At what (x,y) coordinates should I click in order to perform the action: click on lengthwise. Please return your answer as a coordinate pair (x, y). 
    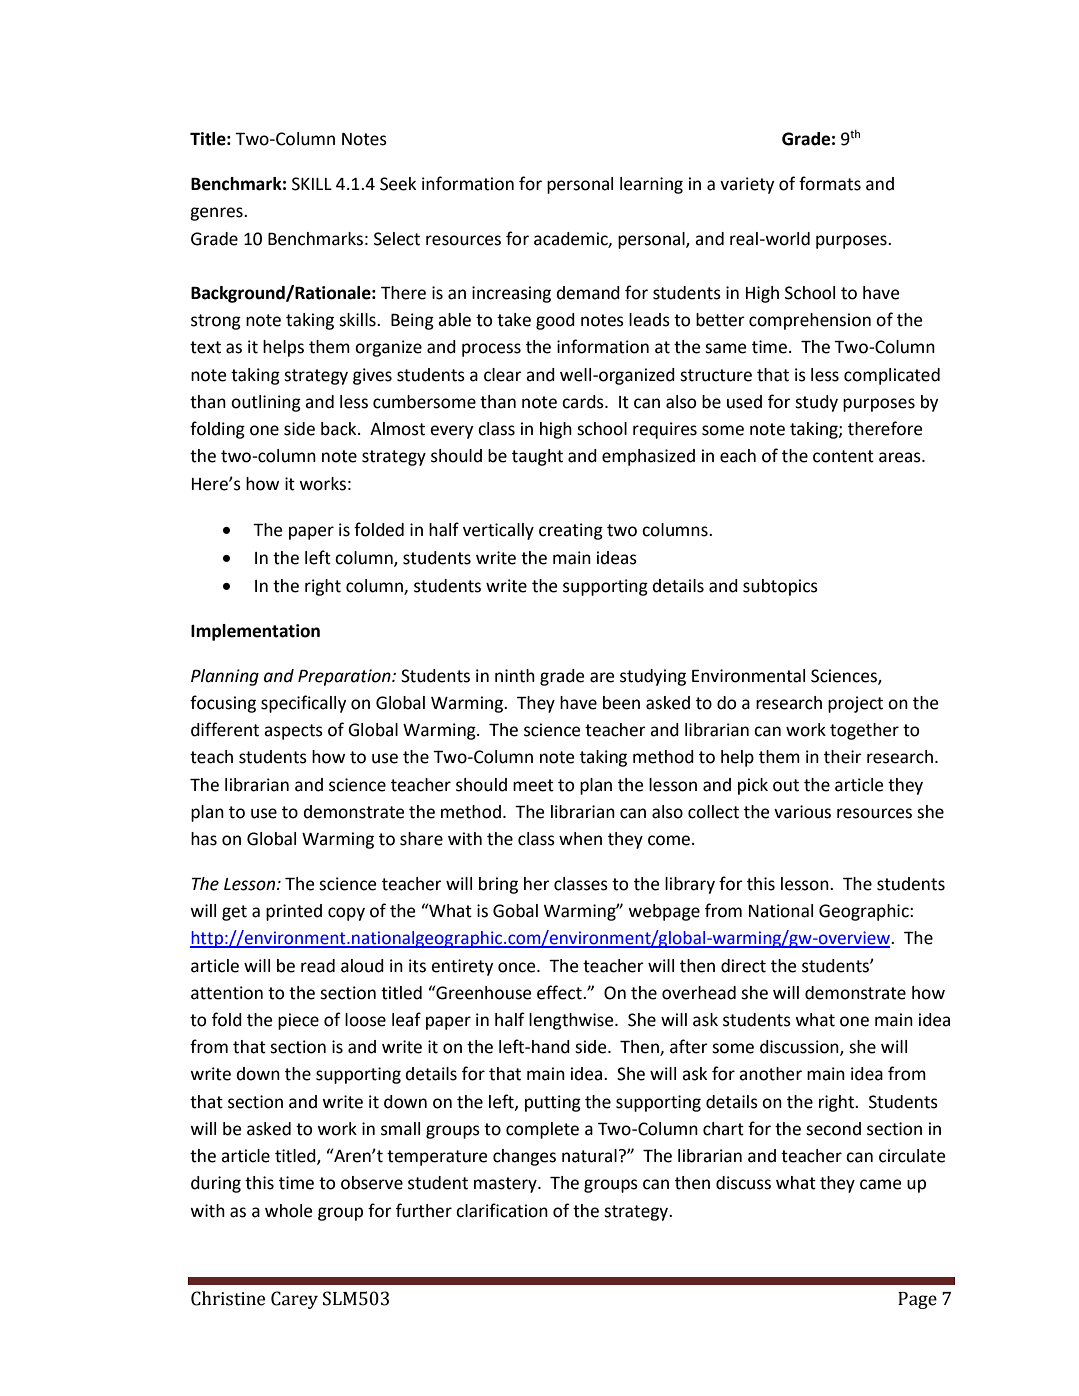
    Looking at the image, I should click on (572, 1021).
